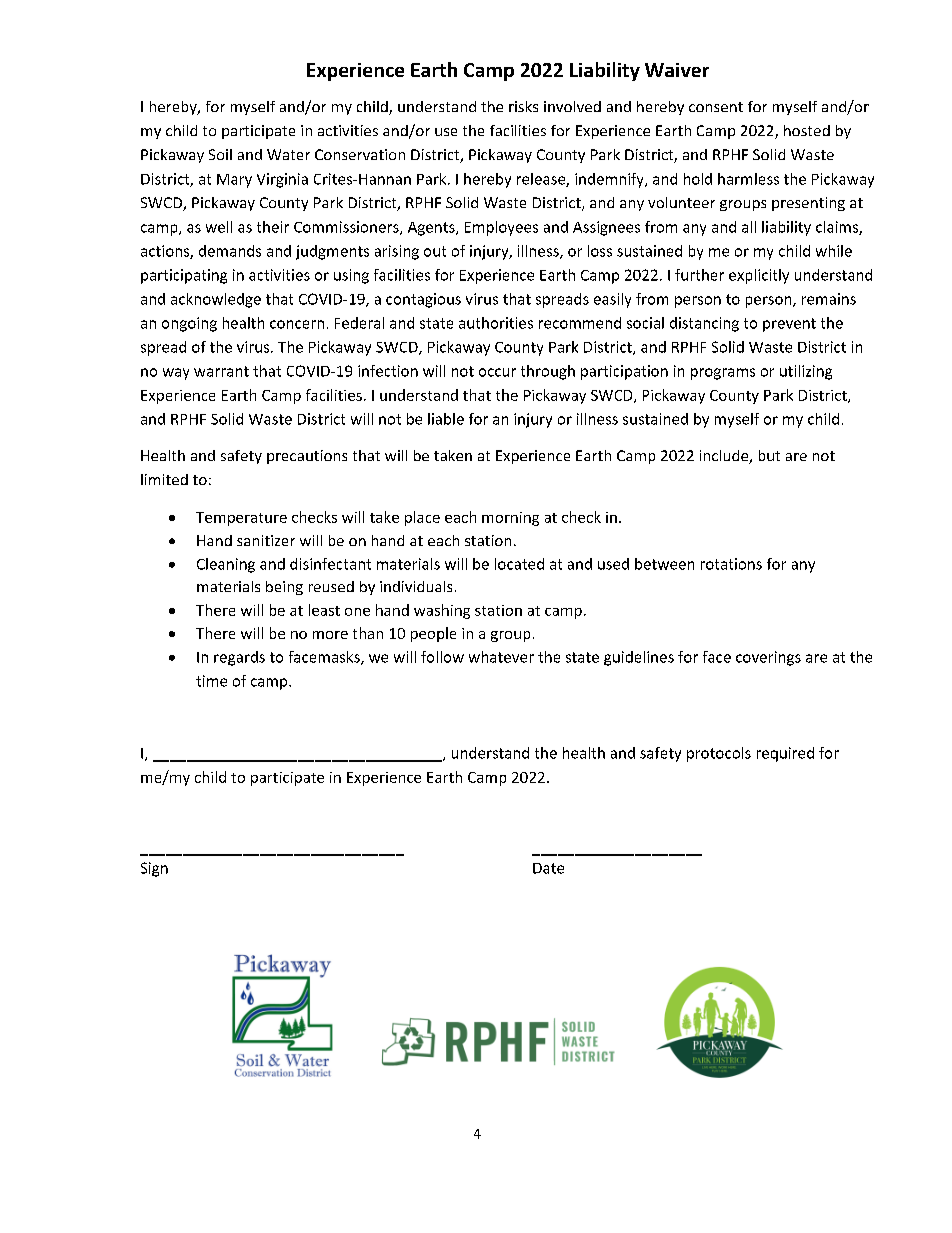  Describe the element at coordinates (220, 154) in the document. I see `Soil` at that location.
